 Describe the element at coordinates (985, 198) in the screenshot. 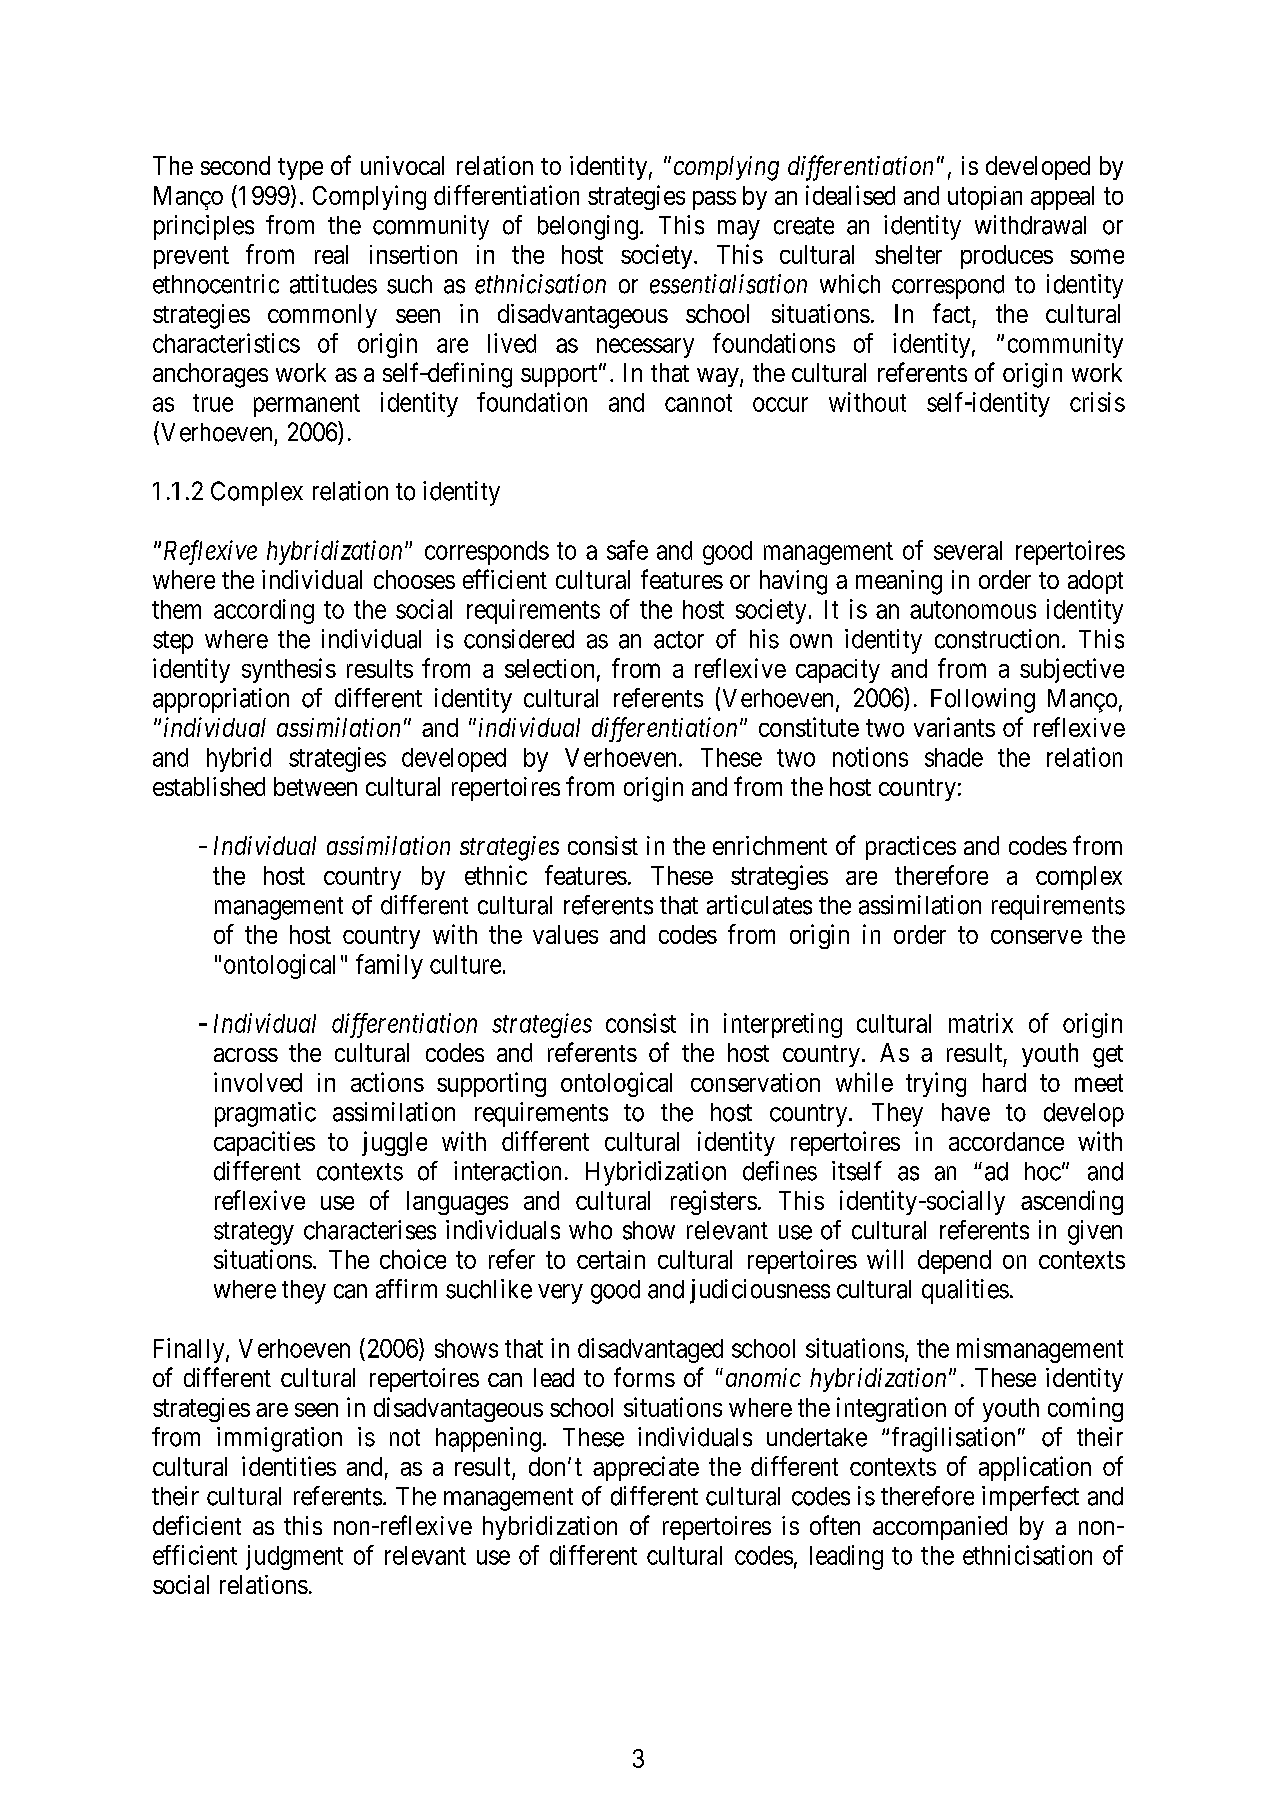

I see `utopian` at that location.
